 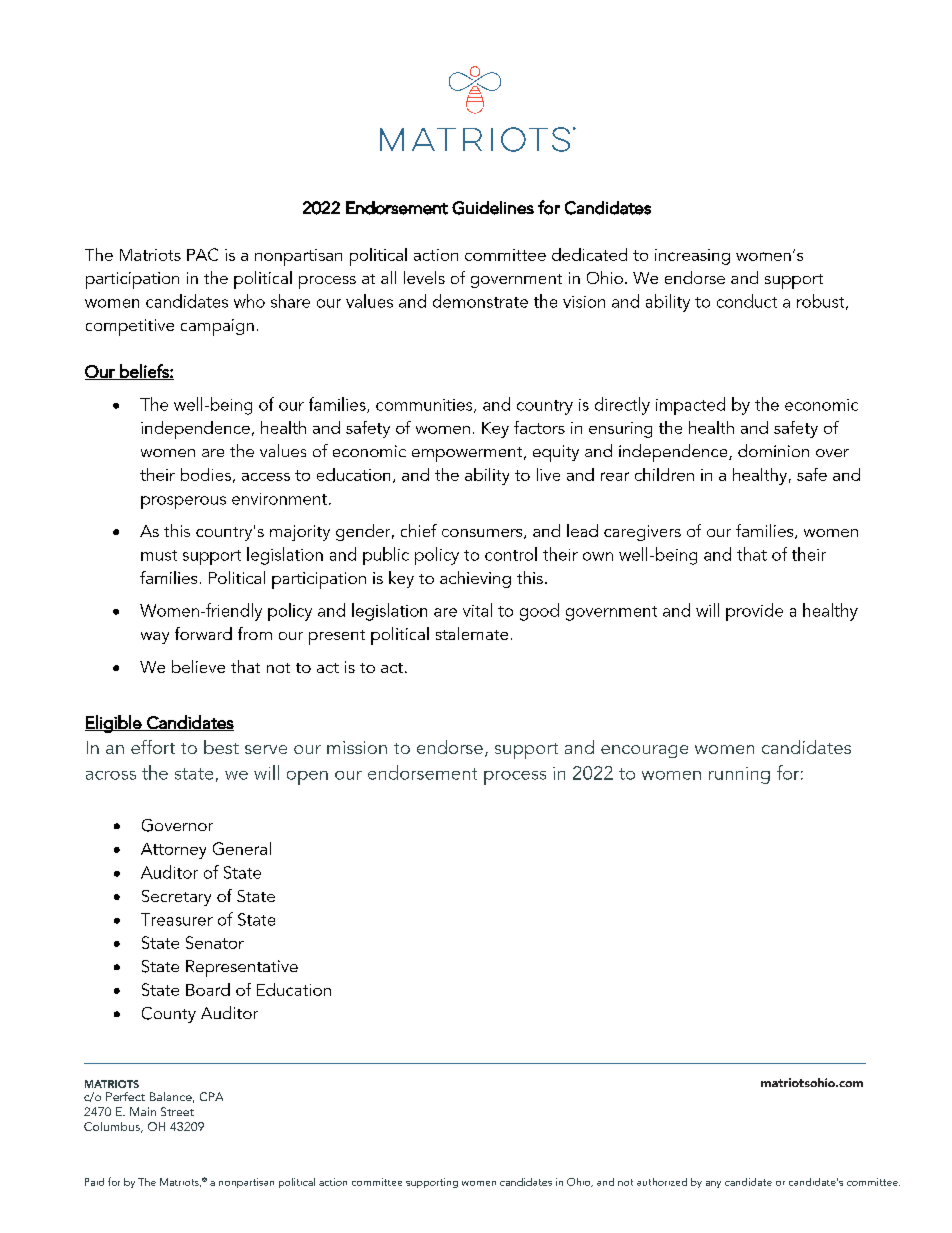 I want to click on running, so click(x=739, y=775).
